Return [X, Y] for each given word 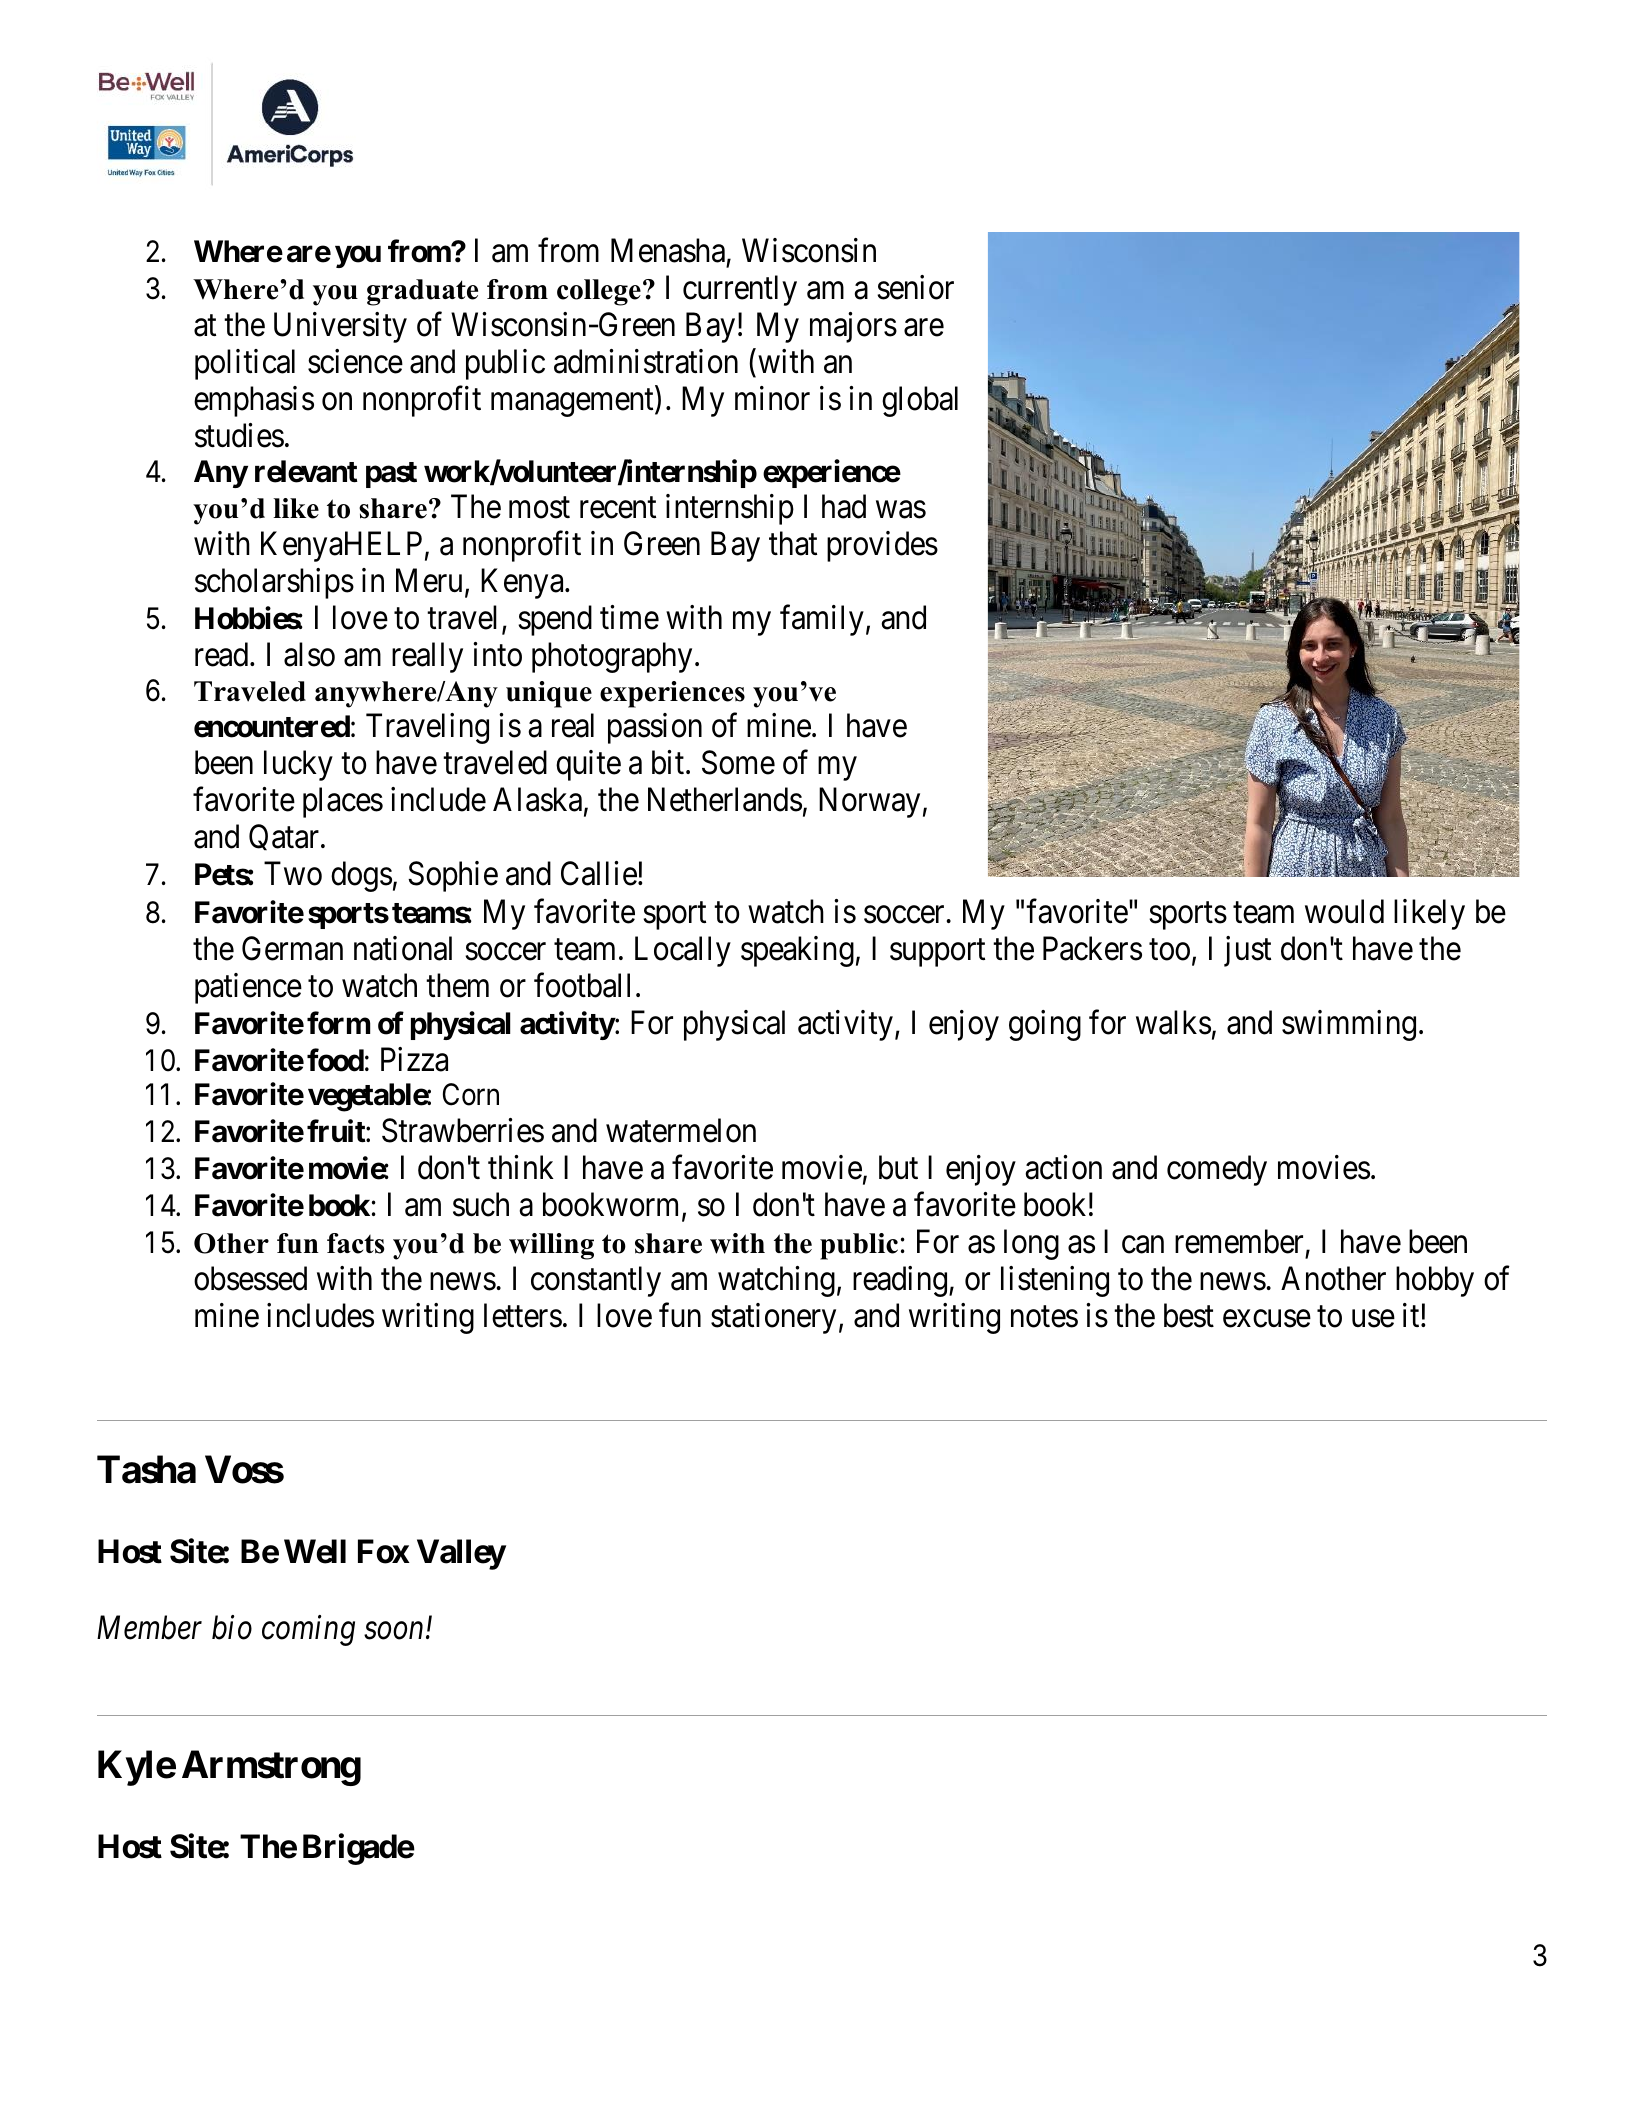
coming [308, 1631]
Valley [461, 1554]
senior [915, 287]
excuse [1267, 1319]
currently [740, 290]
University [340, 327]
